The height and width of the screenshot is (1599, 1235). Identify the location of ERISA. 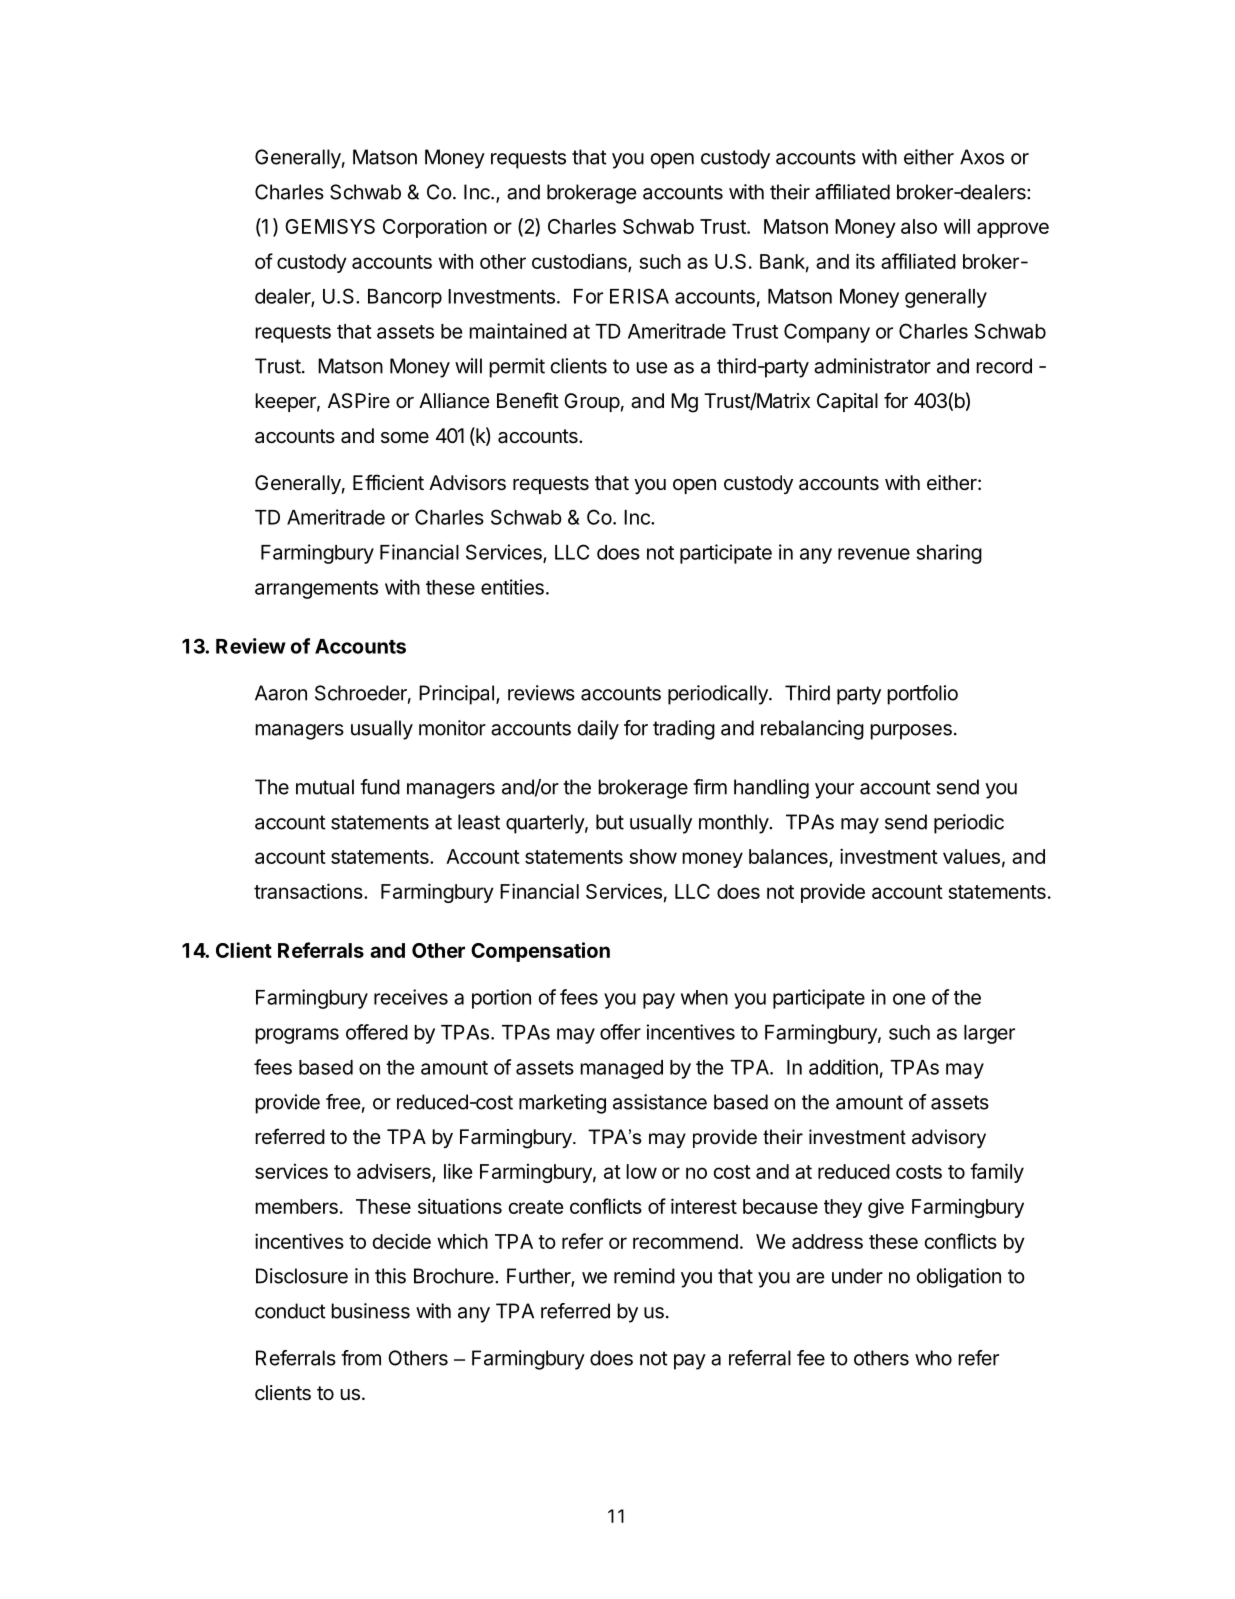
(639, 296).
